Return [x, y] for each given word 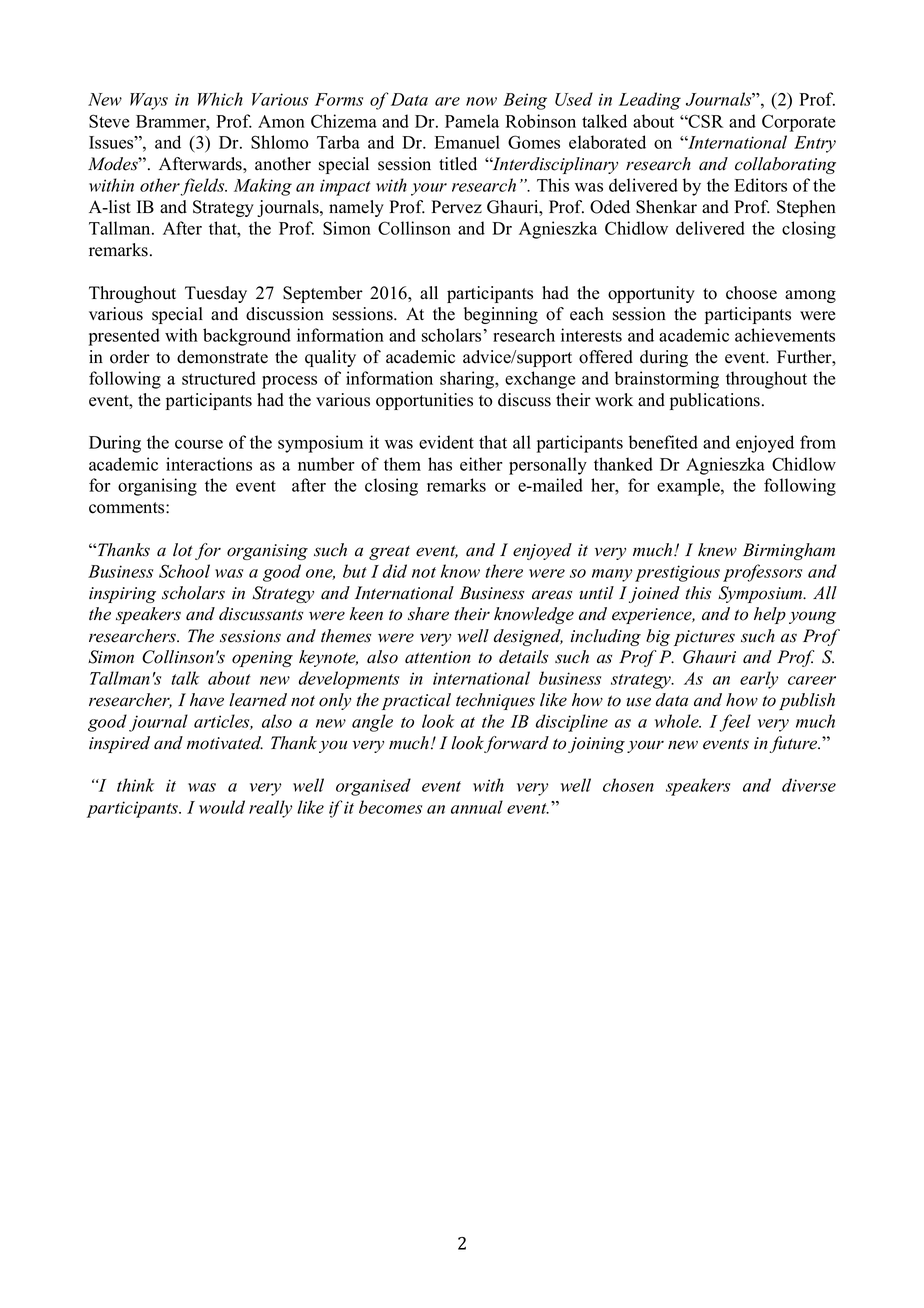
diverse [809, 785]
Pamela [472, 121]
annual [477, 807]
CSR [705, 121]
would [222, 807]
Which [220, 99]
